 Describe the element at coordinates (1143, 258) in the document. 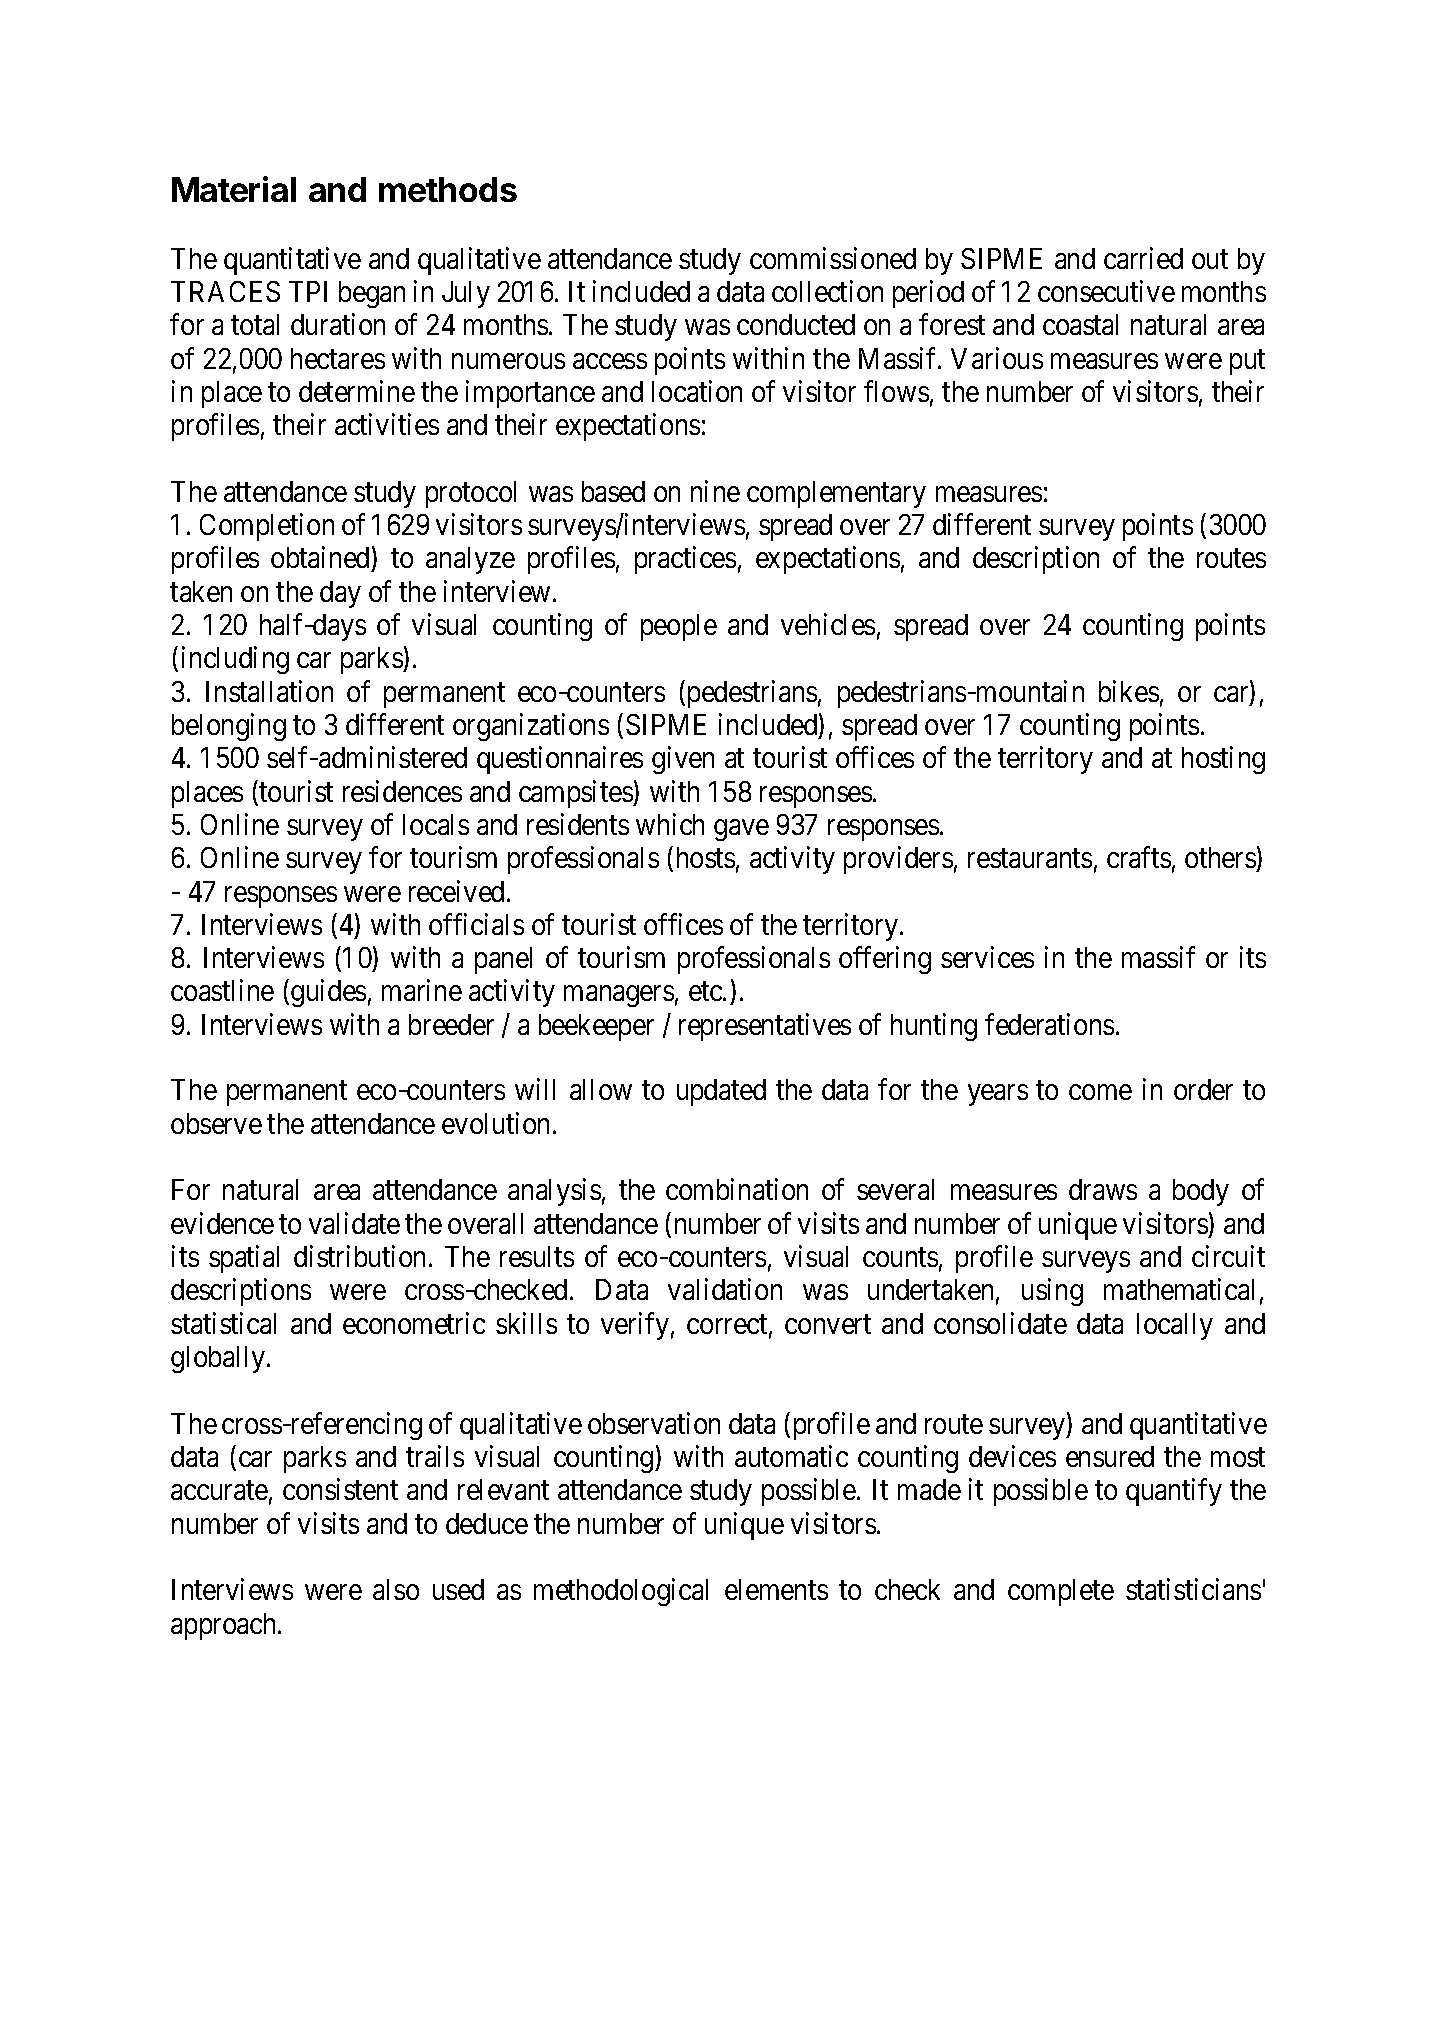

I see `carried` at that location.
